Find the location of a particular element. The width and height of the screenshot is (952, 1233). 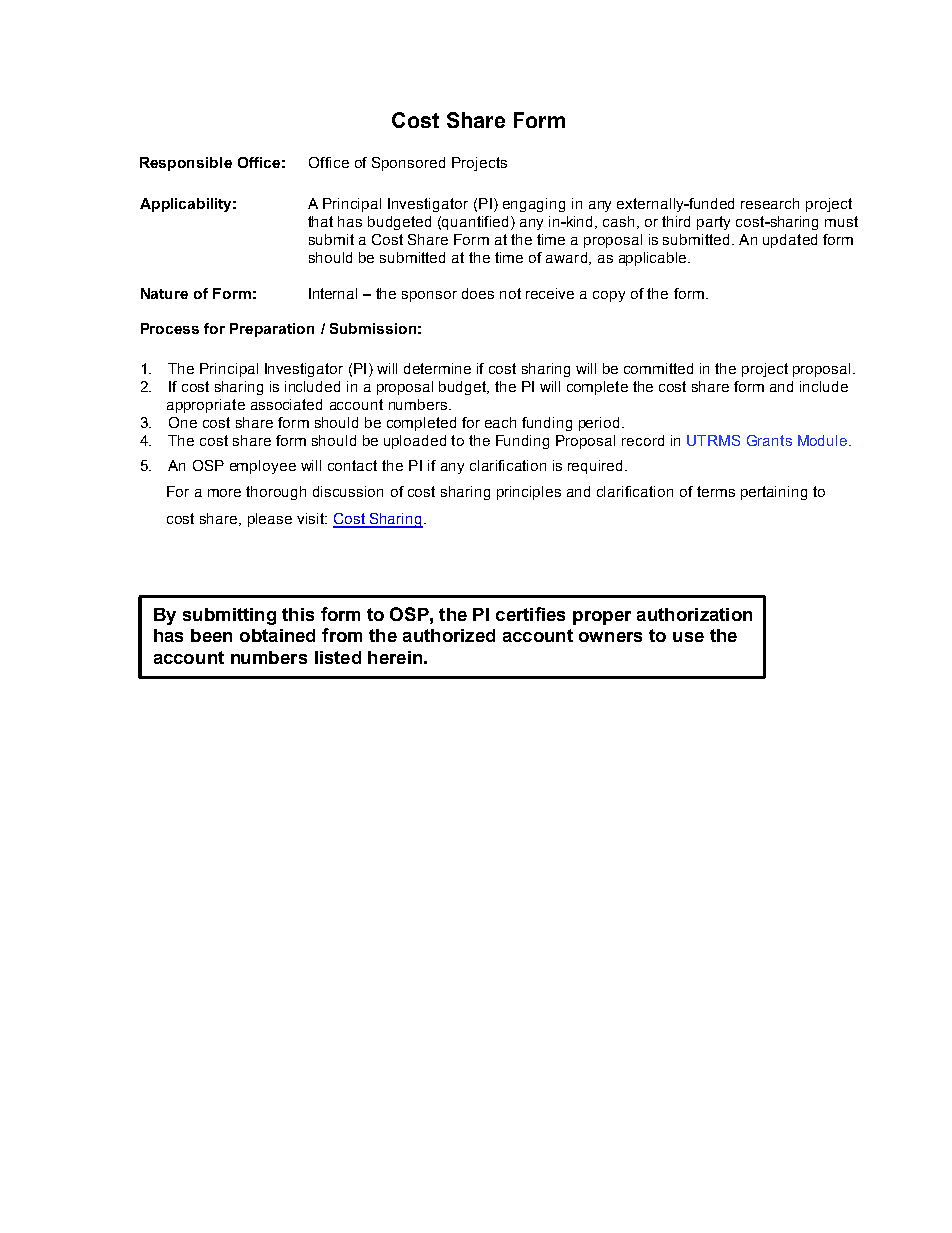

pertaining is located at coordinates (774, 493).
